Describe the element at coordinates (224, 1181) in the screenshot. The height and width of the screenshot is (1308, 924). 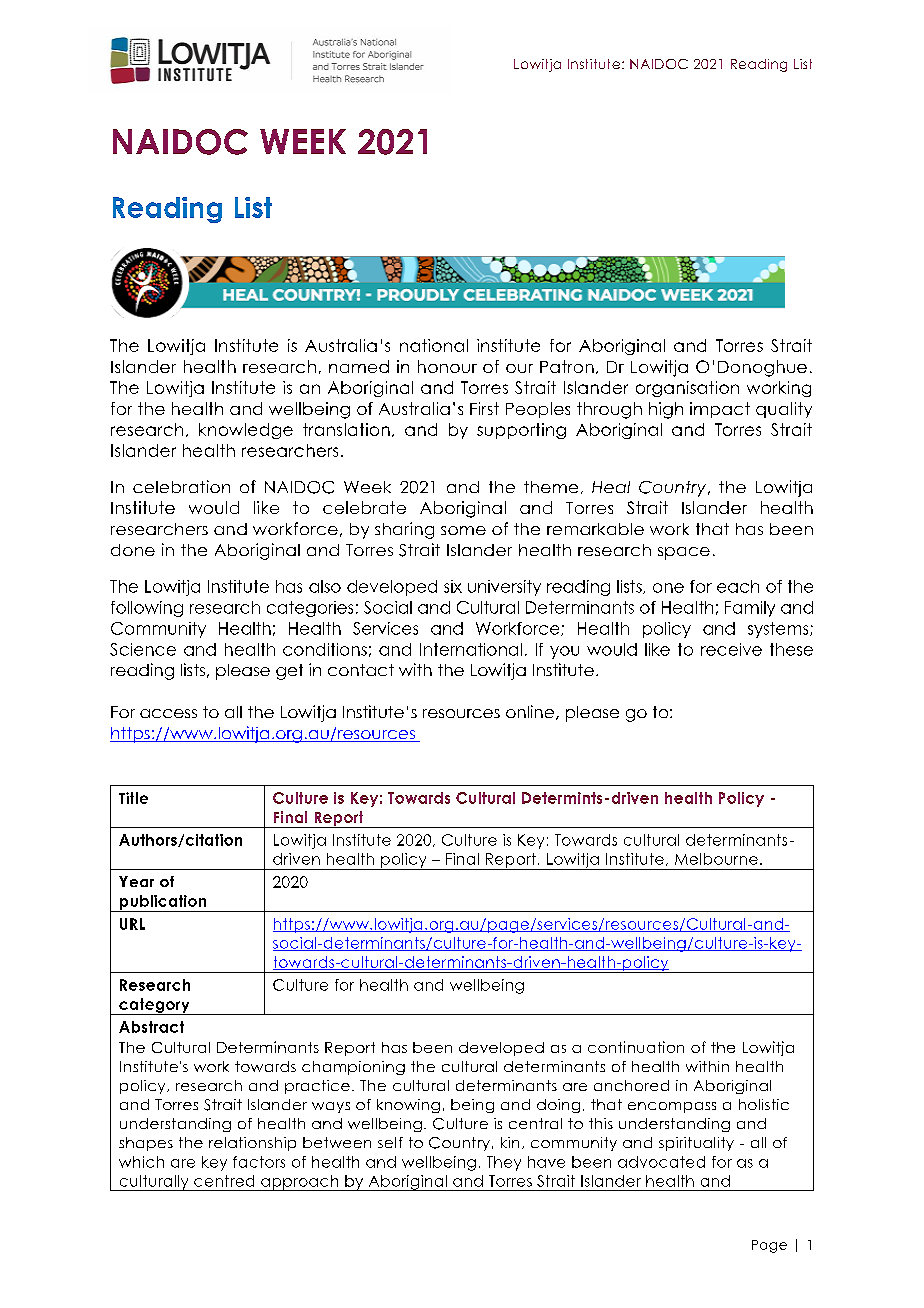
I see `centred` at that location.
